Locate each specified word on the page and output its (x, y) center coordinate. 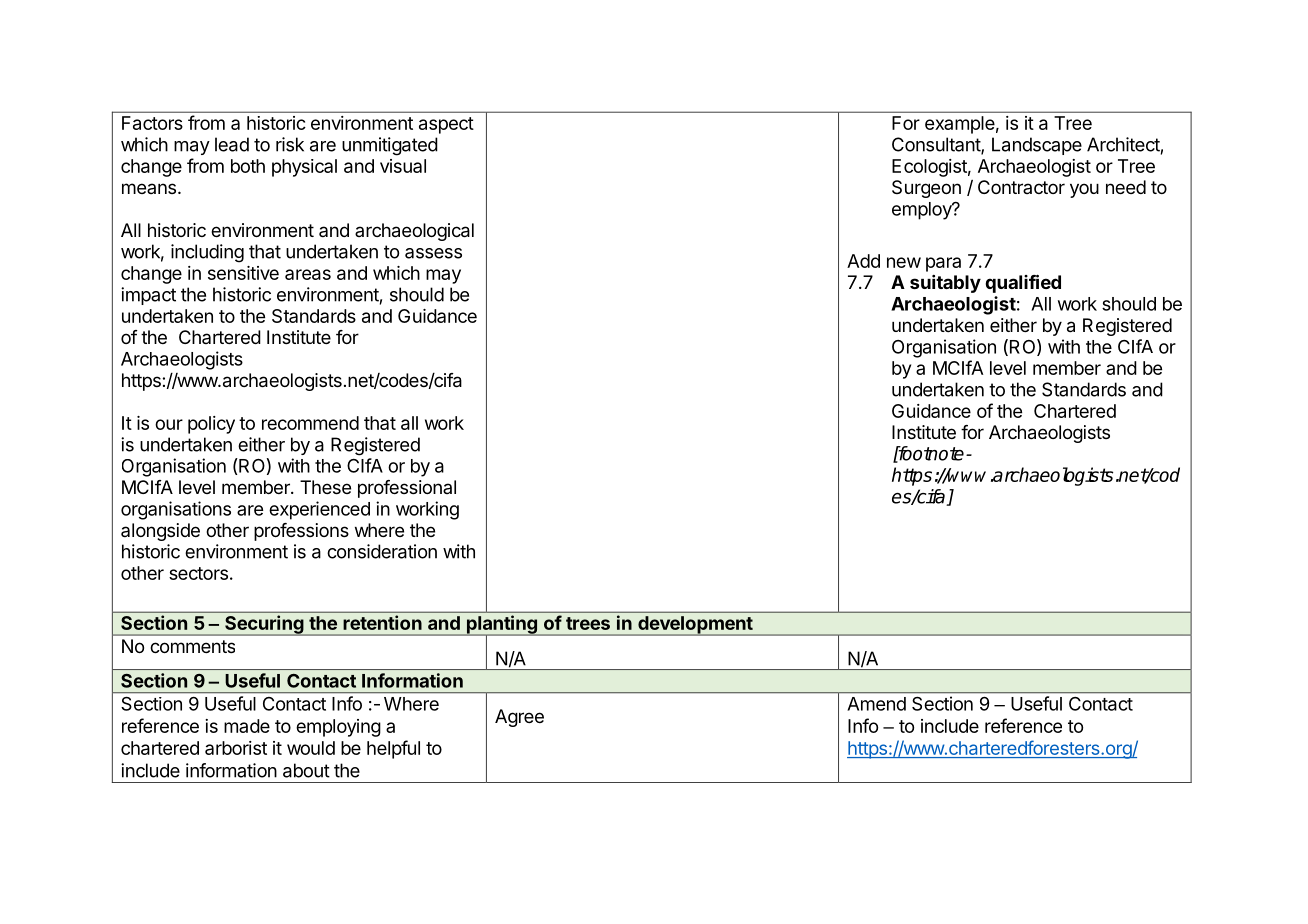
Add (863, 261)
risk (290, 144)
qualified (1023, 283)
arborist (236, 748)
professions (301, 532)
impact (148, 296)
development (695, 626)
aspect (446, 125)
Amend (876, 704)
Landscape (1037, 146)
